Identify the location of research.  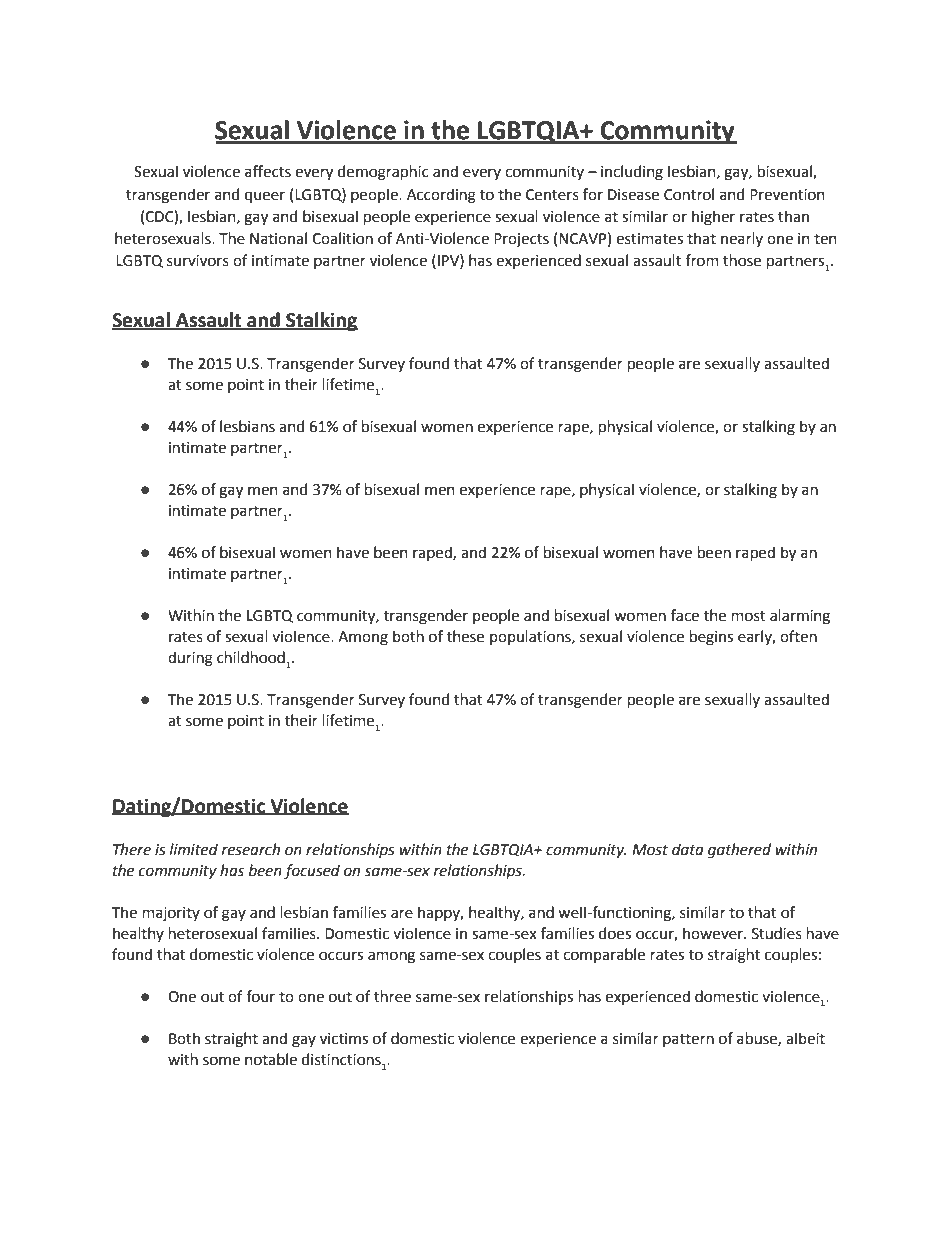
(251, 849).
